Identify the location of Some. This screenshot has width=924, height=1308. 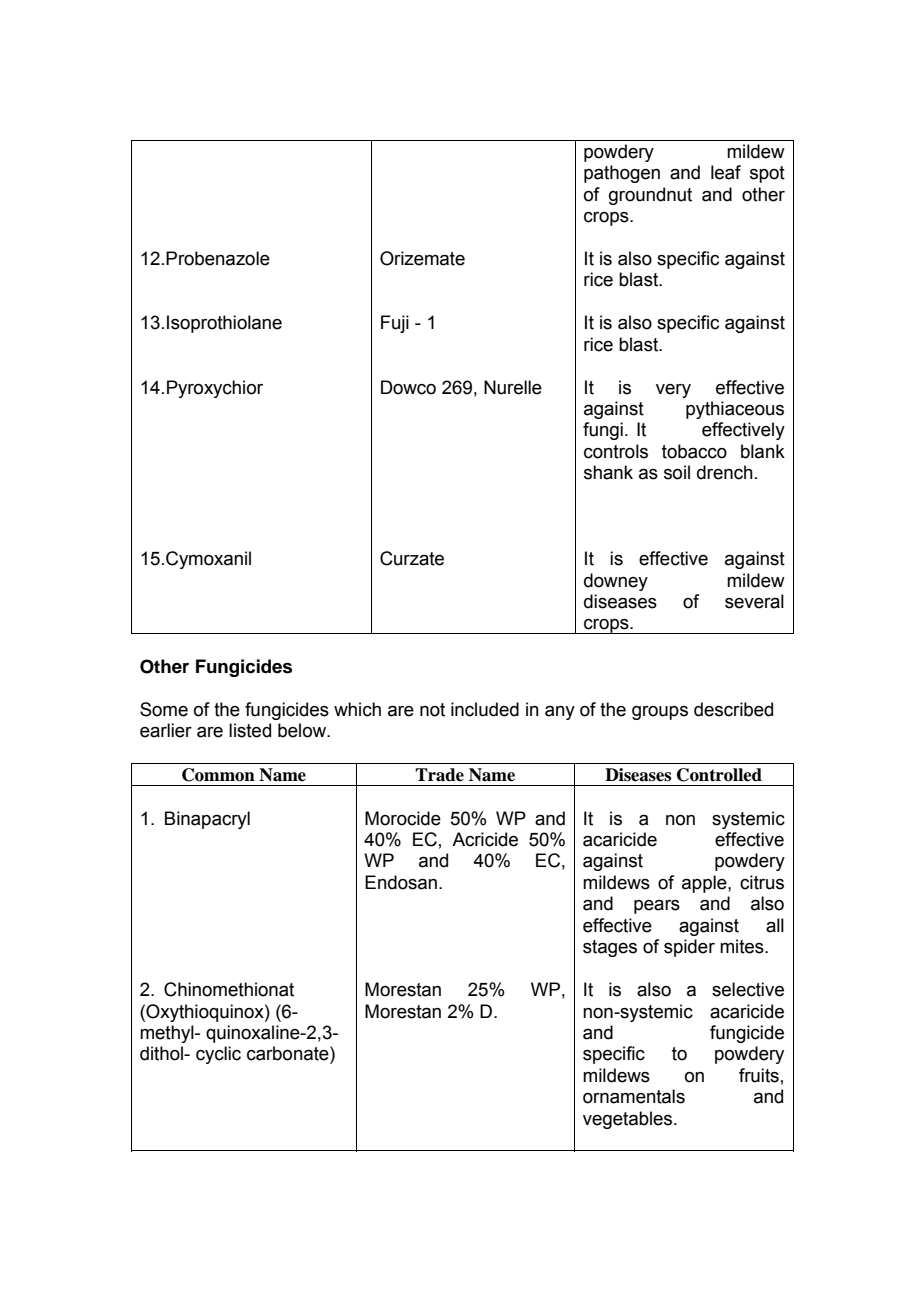
(164, 709).
